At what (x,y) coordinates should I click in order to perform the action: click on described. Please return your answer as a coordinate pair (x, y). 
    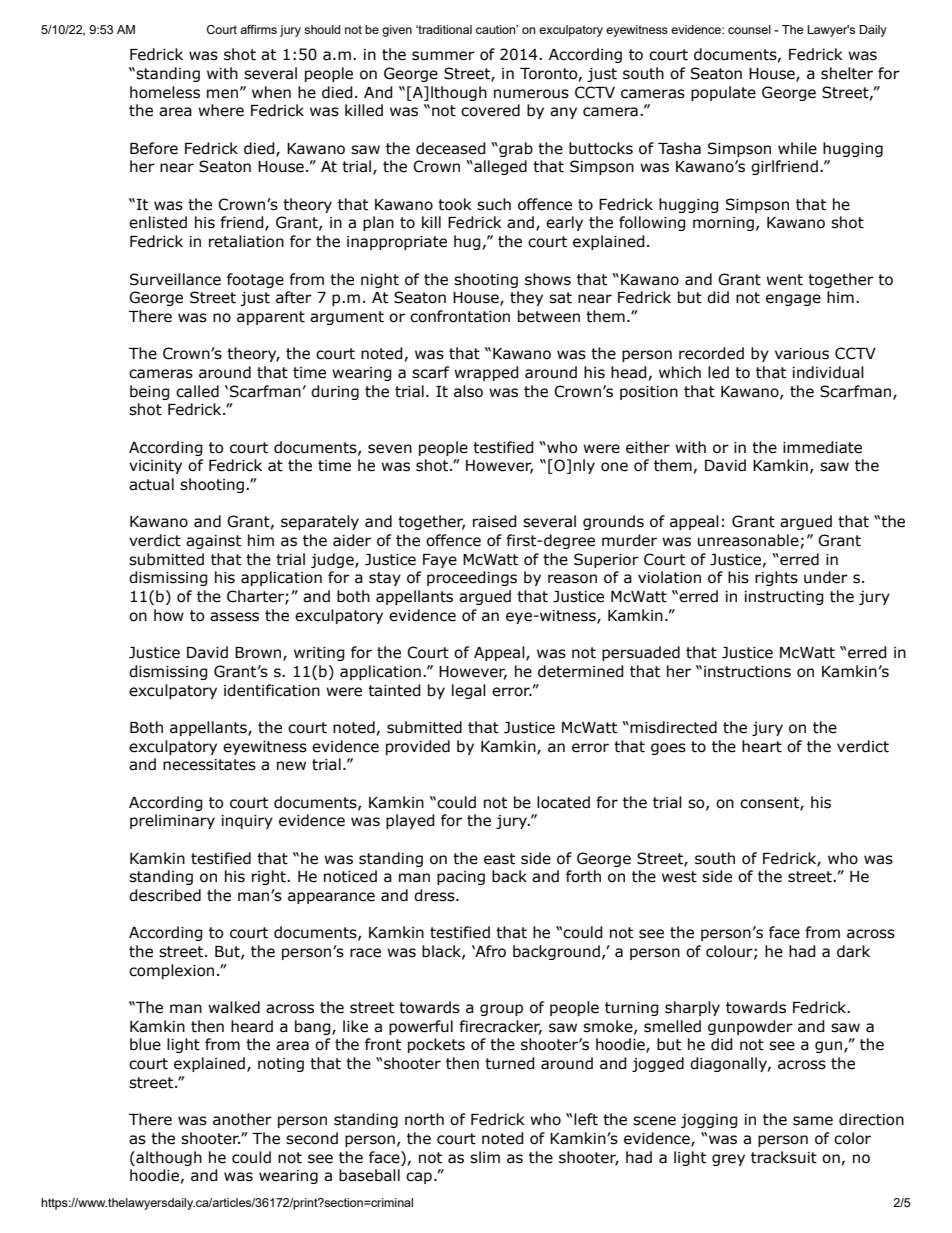
    Looking at the image, I should click on (165, 895).
